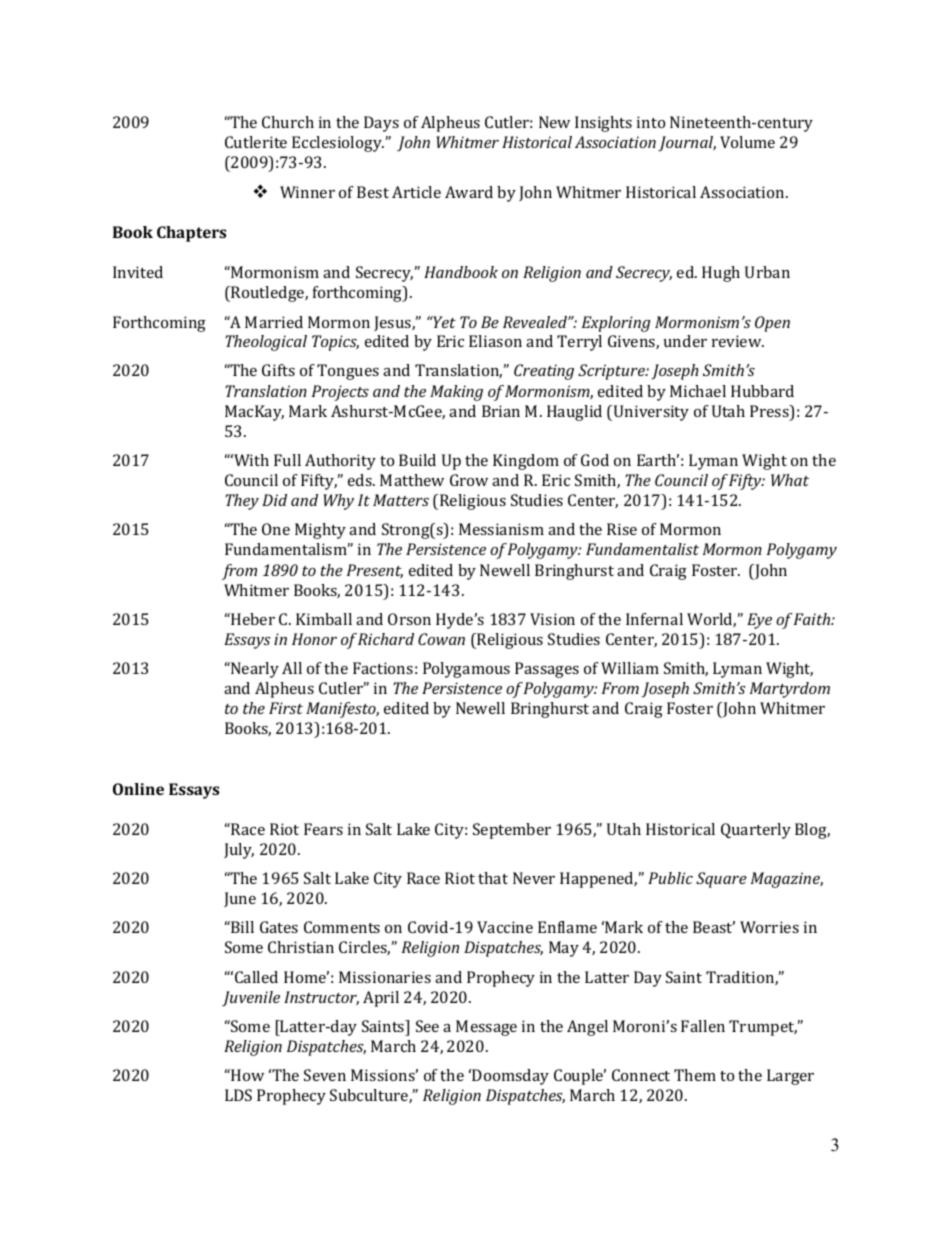  What do you see at coordinates (441, 639) in the image?
I see `Cowan` at bounding box center [441, 639].
